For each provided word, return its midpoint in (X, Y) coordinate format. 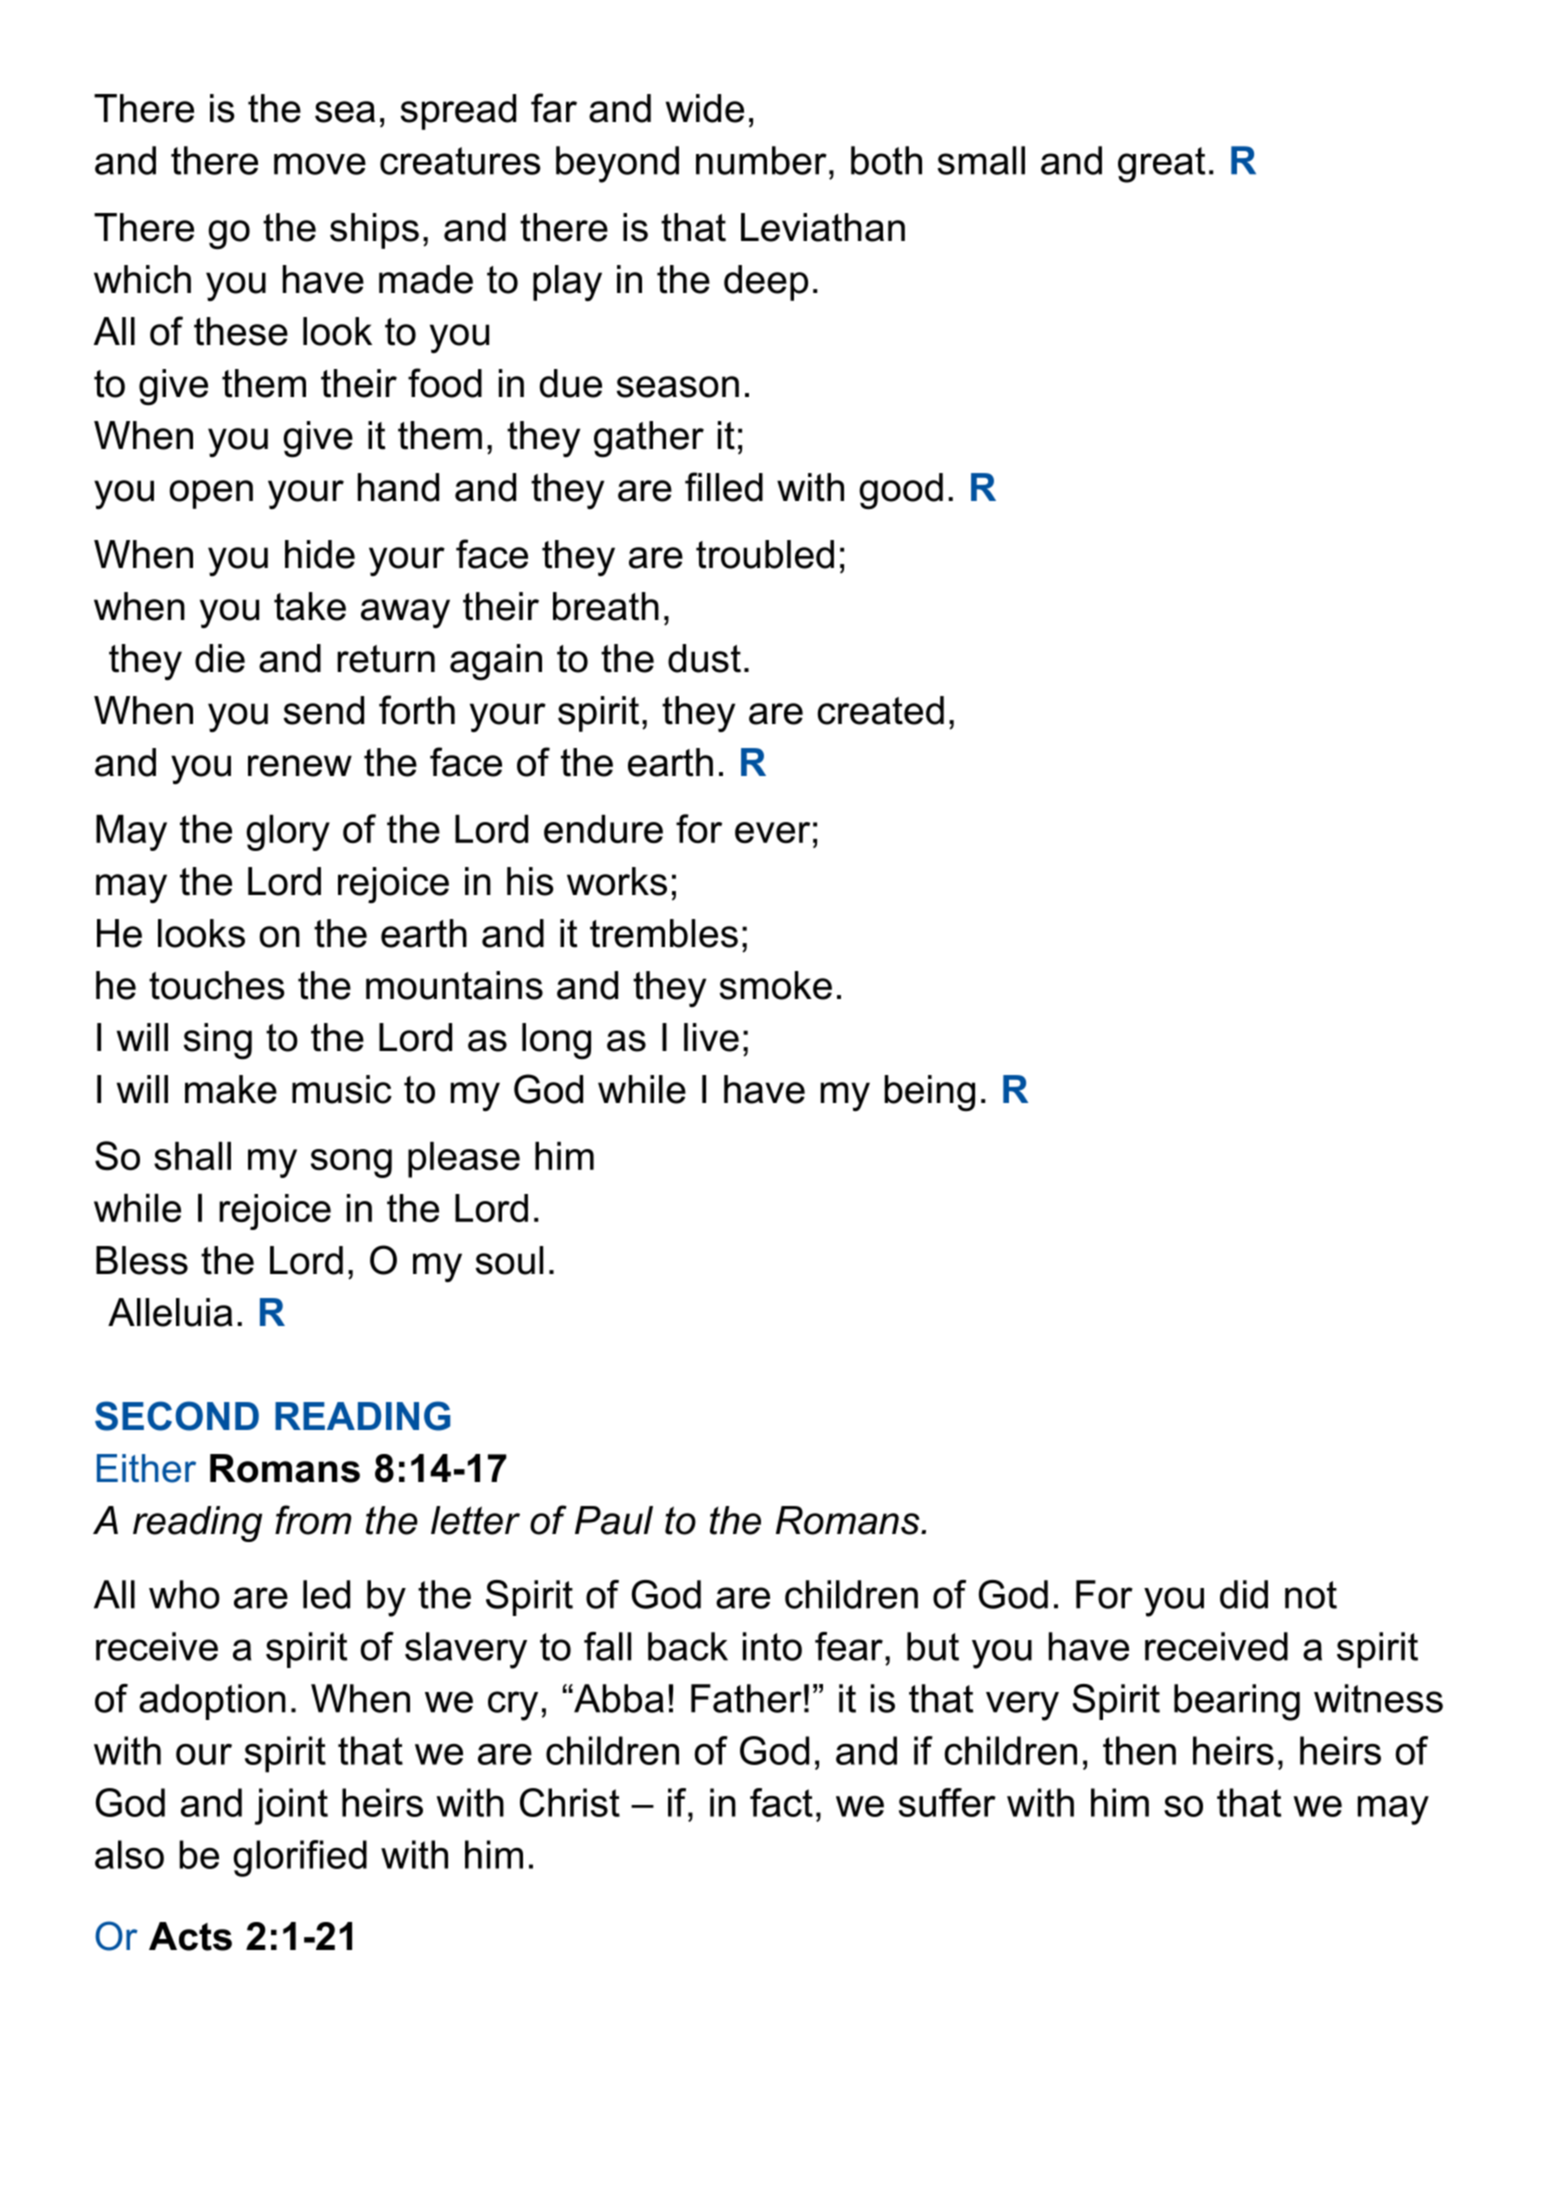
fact (781, 1802)
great (1162, 165)
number (761, 160)
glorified (300, 1858)
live (711, 1037)
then (1139, 1750)
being (929, 1093)
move (320, 164)
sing (218, 1041)
